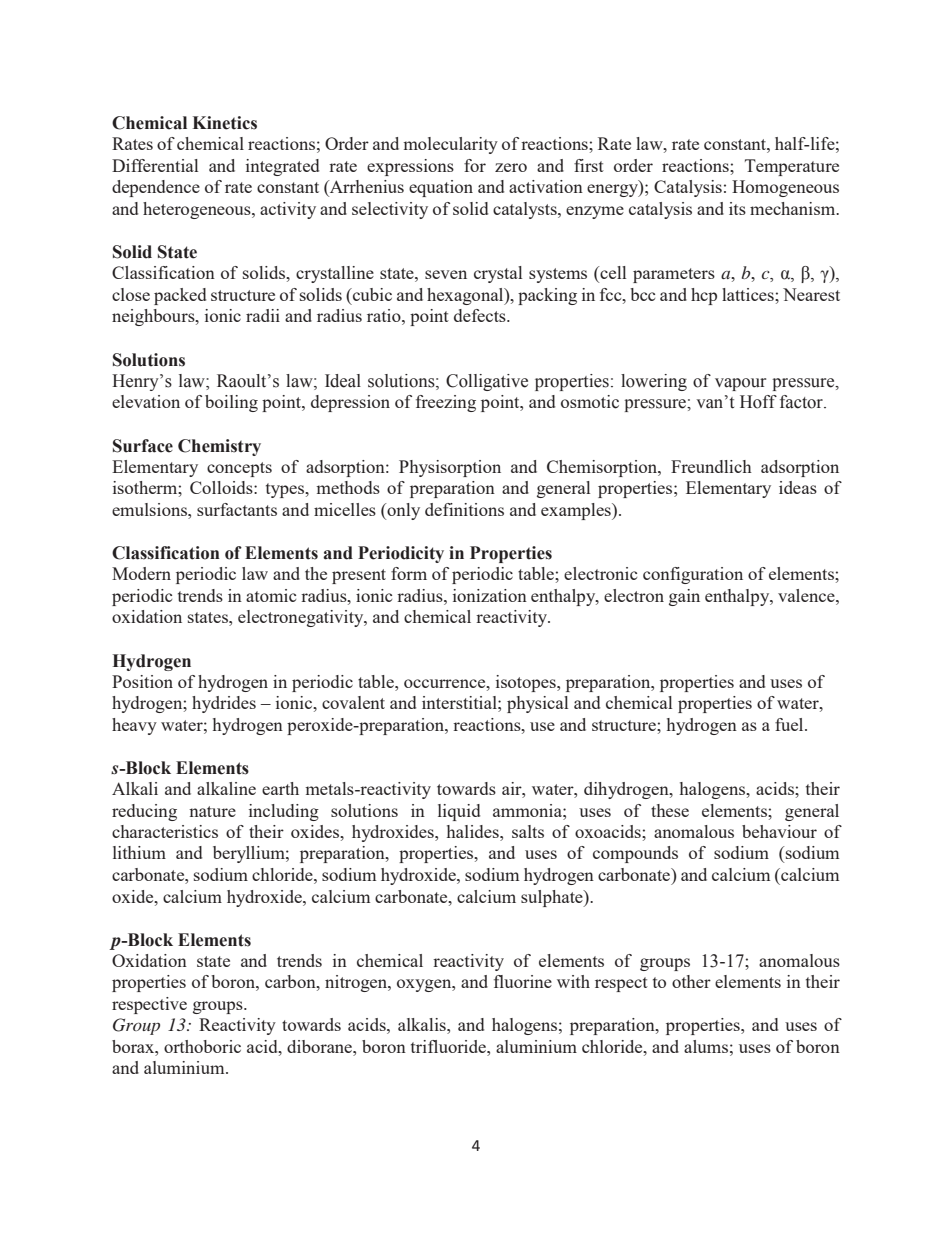  What do you see at coordinates (231, 403) in the screenshot?
I see `boiling` at bounding box center [231, 403].
